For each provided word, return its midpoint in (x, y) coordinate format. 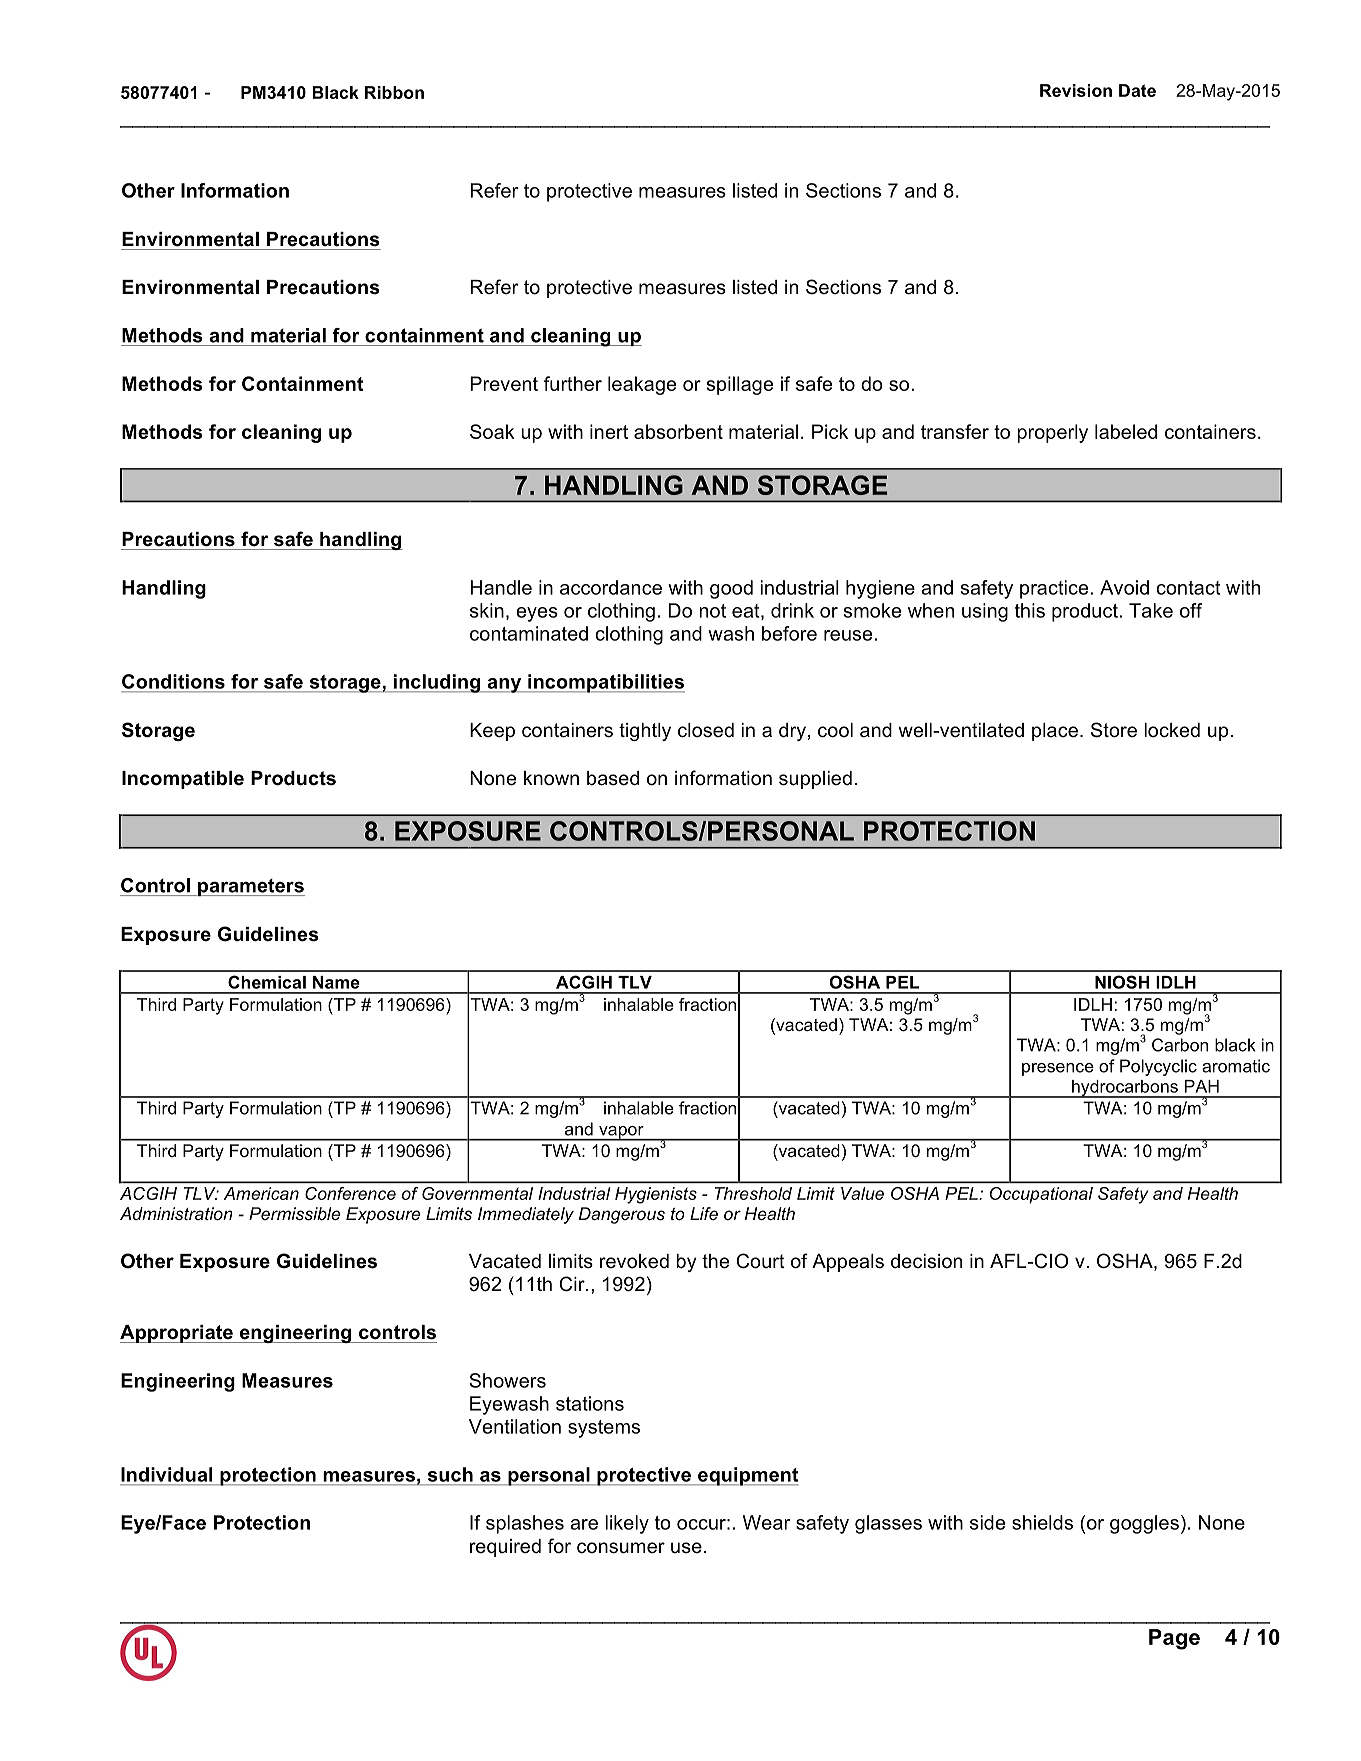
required (505, 1548)
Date (1137, 90)
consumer (621, 1548)
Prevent (504, 383)
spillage (740, 385)
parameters (250, 888)
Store (1114, 730)
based (613, 778)
